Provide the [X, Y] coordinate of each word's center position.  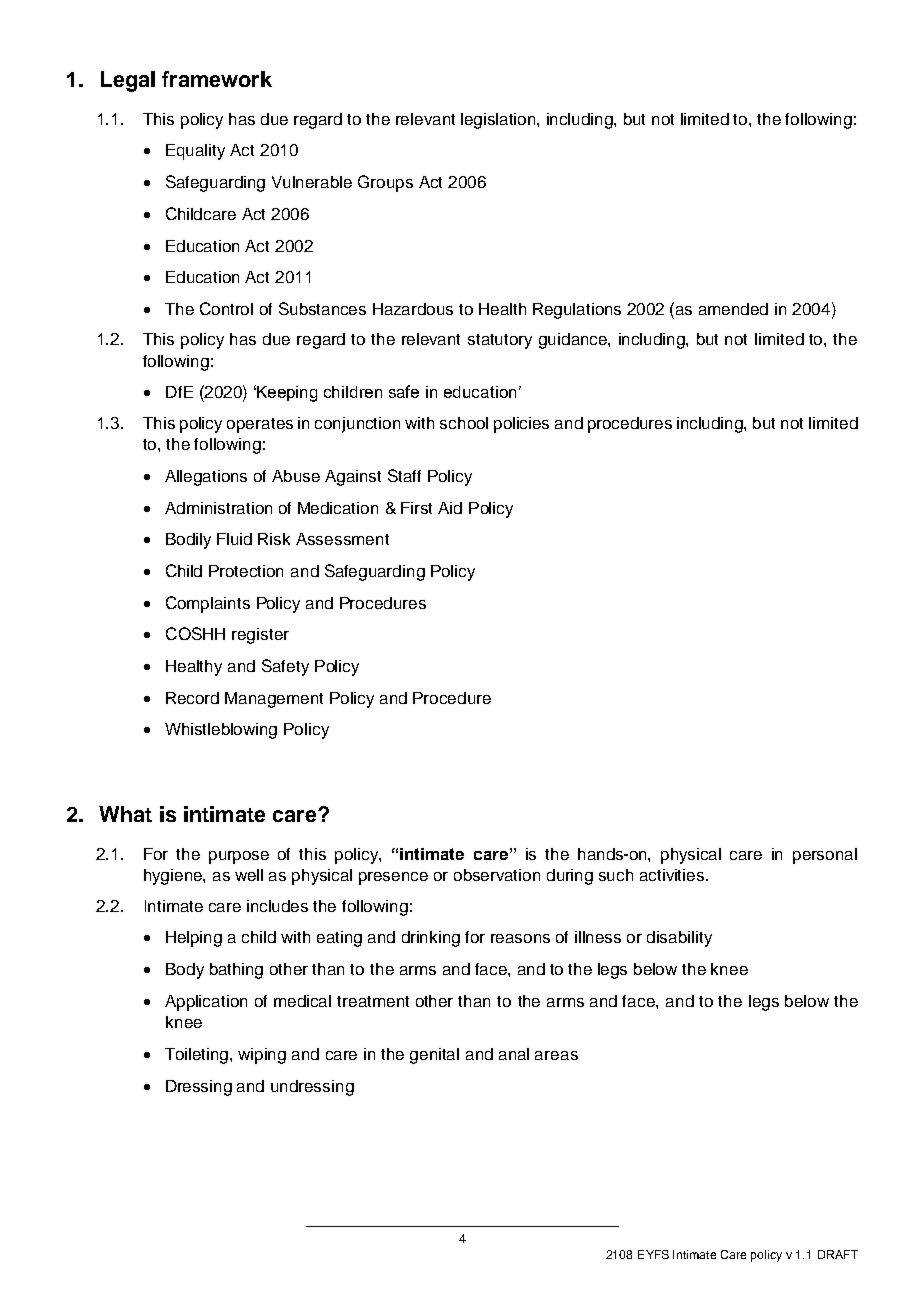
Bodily [188, 541]
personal [825, 856]
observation [497, 875]
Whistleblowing [221, 731]
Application [206, 1003]
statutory [500, 341]
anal [514, 1054]
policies [521, 425]
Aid [450, 508]
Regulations [577, 311]
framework [217, 79]
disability [679, 939]
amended [733, 309]
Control [226, 308]
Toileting [198, 1056]
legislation [499, 121]
